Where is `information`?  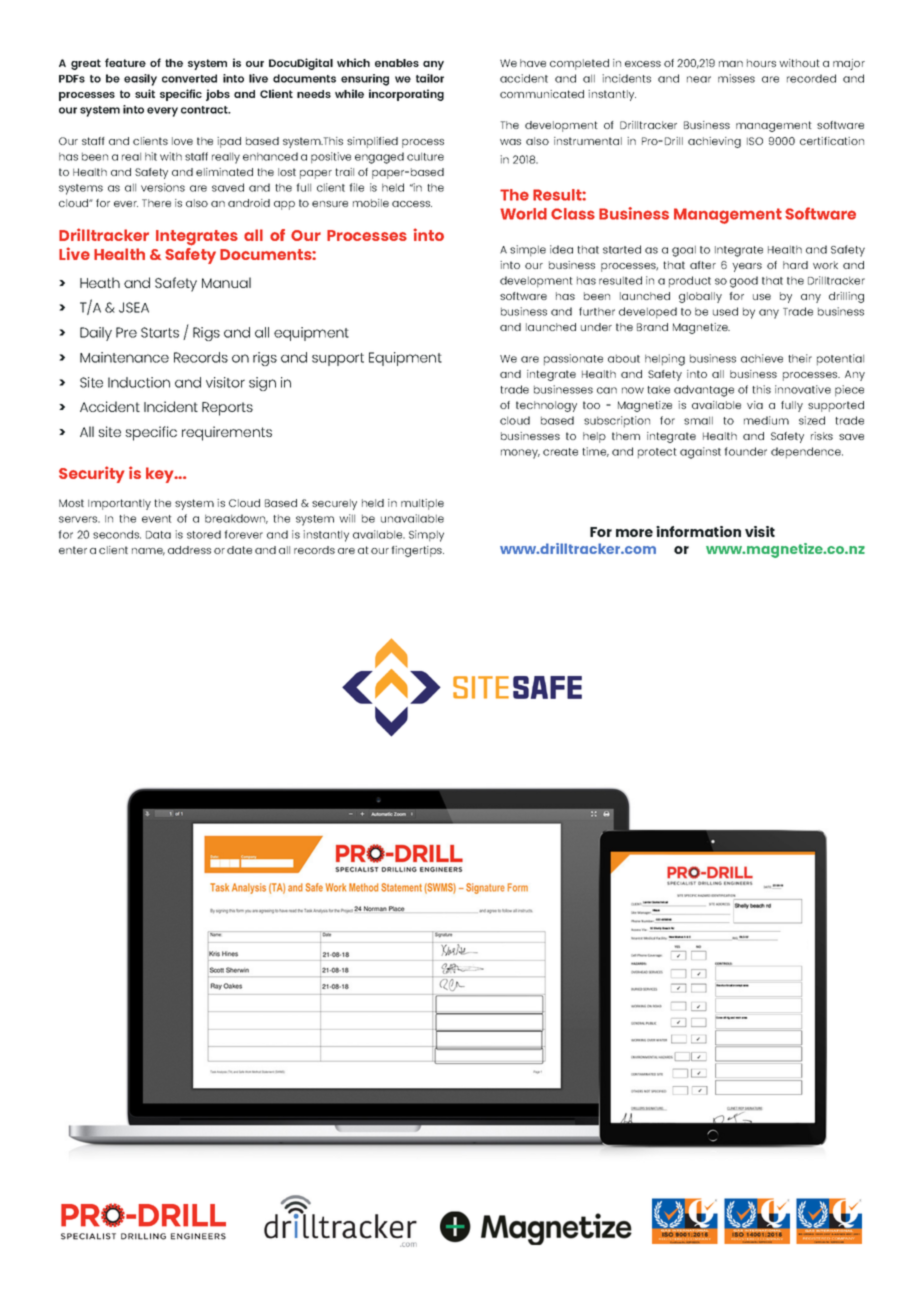
information is located at coordinates (698, 531).
